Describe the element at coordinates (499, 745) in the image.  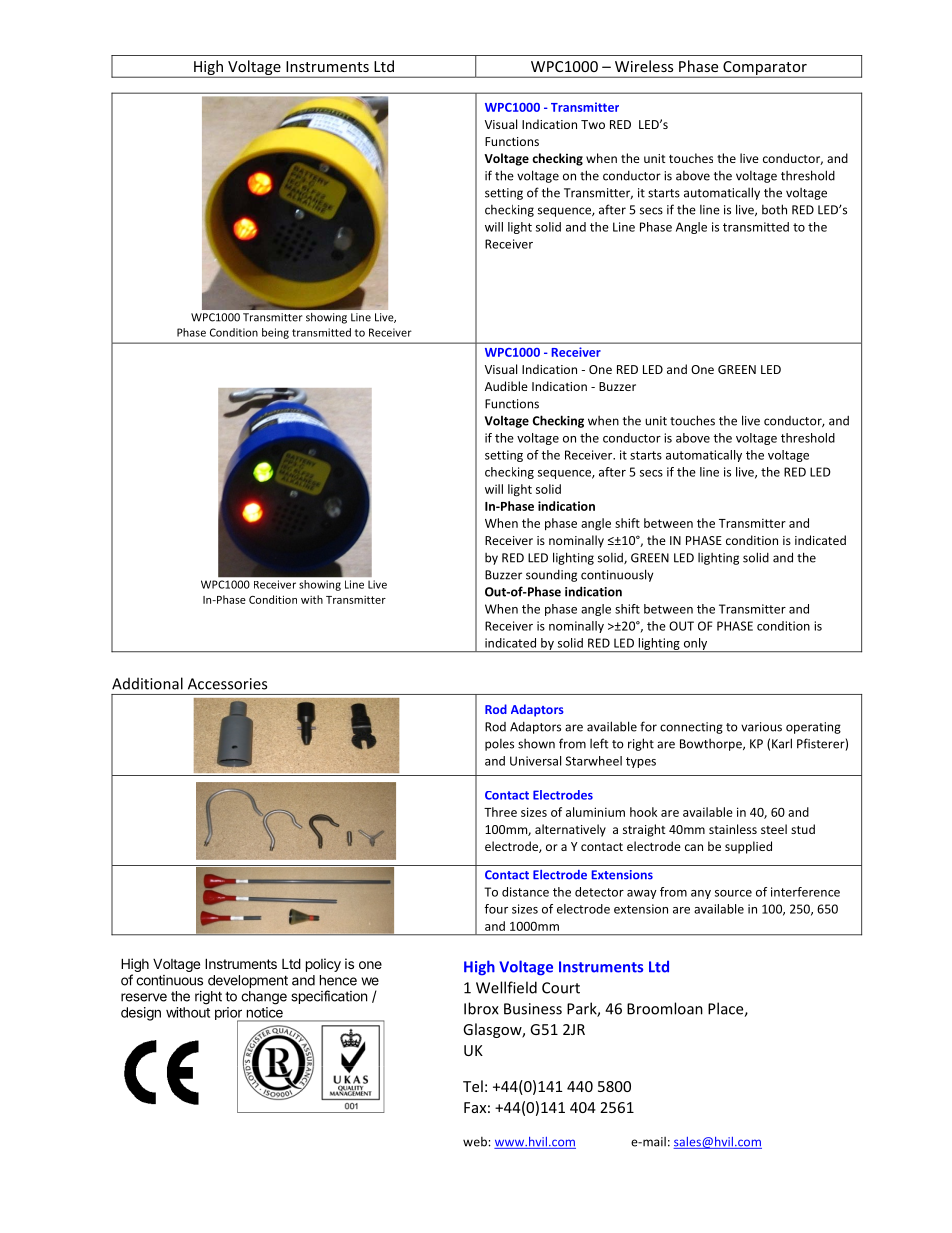
I see `poles` at that location.
